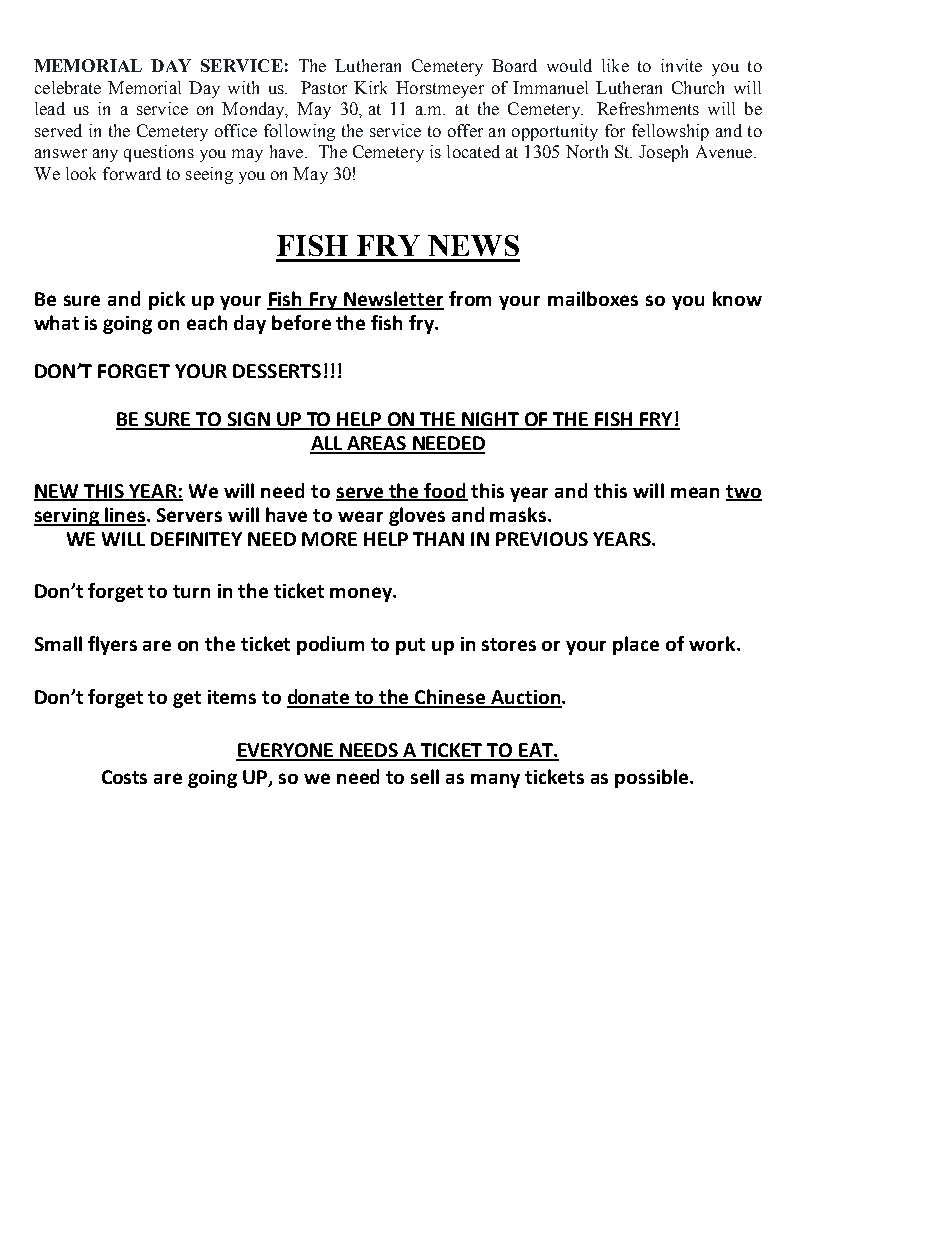  Describe the element at coordinates (425, 776) in the page. I see `sell` at that location.
